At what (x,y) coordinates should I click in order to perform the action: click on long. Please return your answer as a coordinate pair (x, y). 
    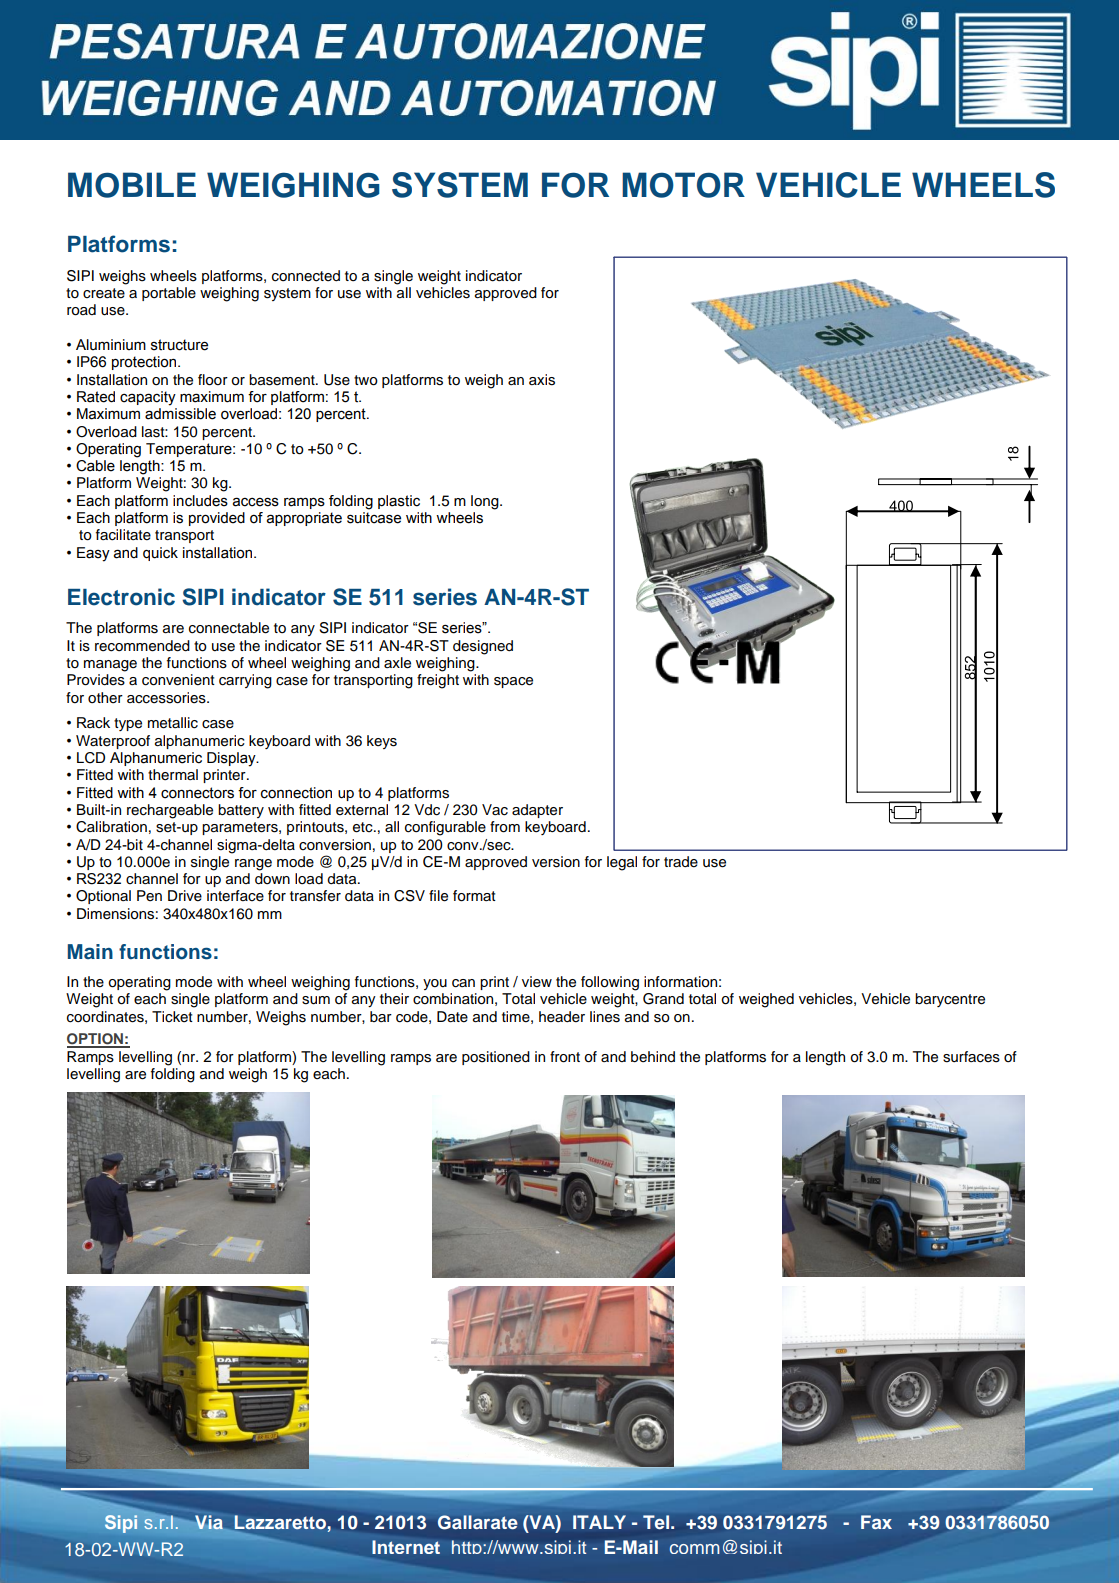
    Looking at the image, I should click on (486, 502).
